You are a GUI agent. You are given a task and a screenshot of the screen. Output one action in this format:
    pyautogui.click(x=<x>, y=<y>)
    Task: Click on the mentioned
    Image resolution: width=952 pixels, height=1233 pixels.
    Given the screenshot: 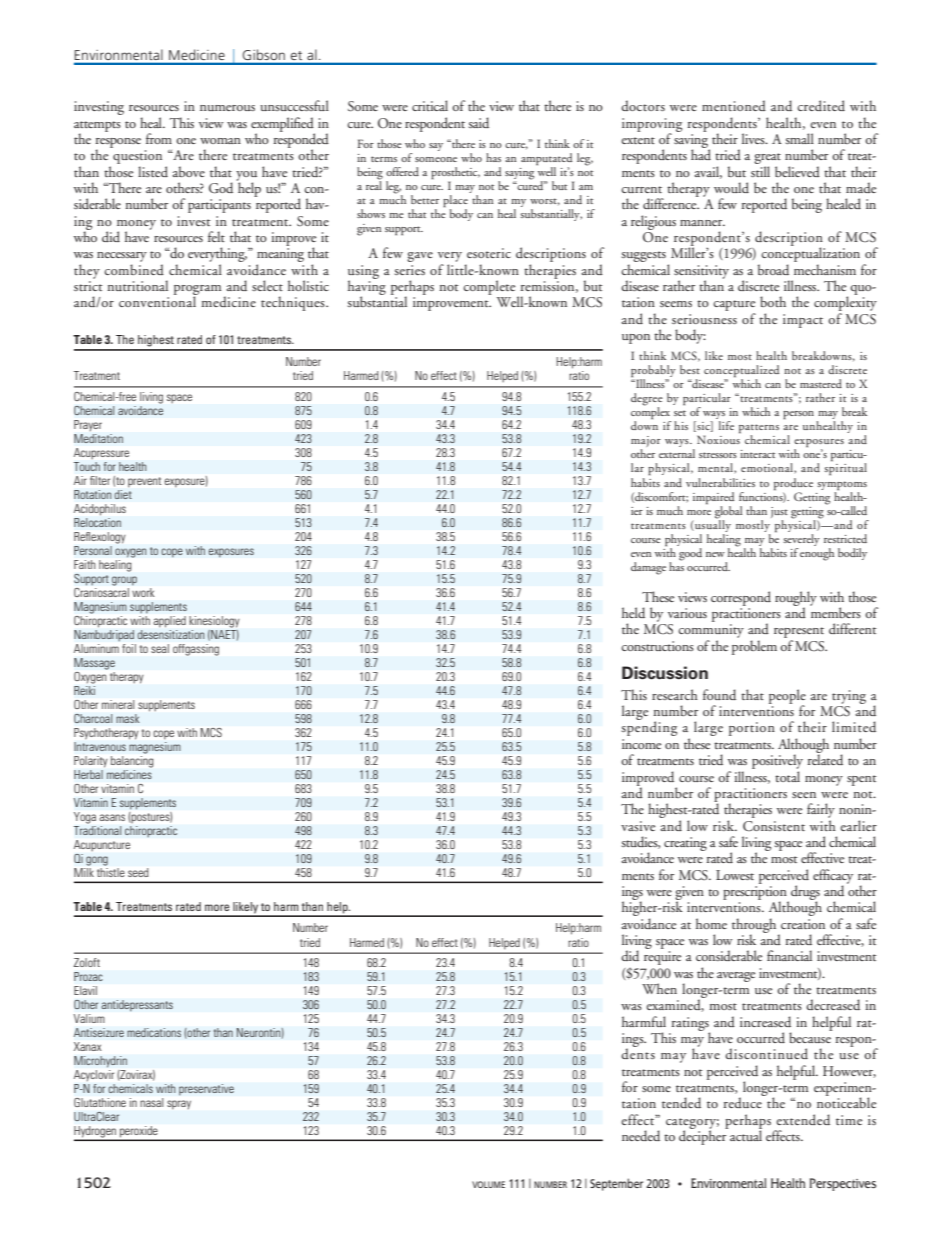 What is the action you would take?
    pyautogui.click(x=734, y=105)
